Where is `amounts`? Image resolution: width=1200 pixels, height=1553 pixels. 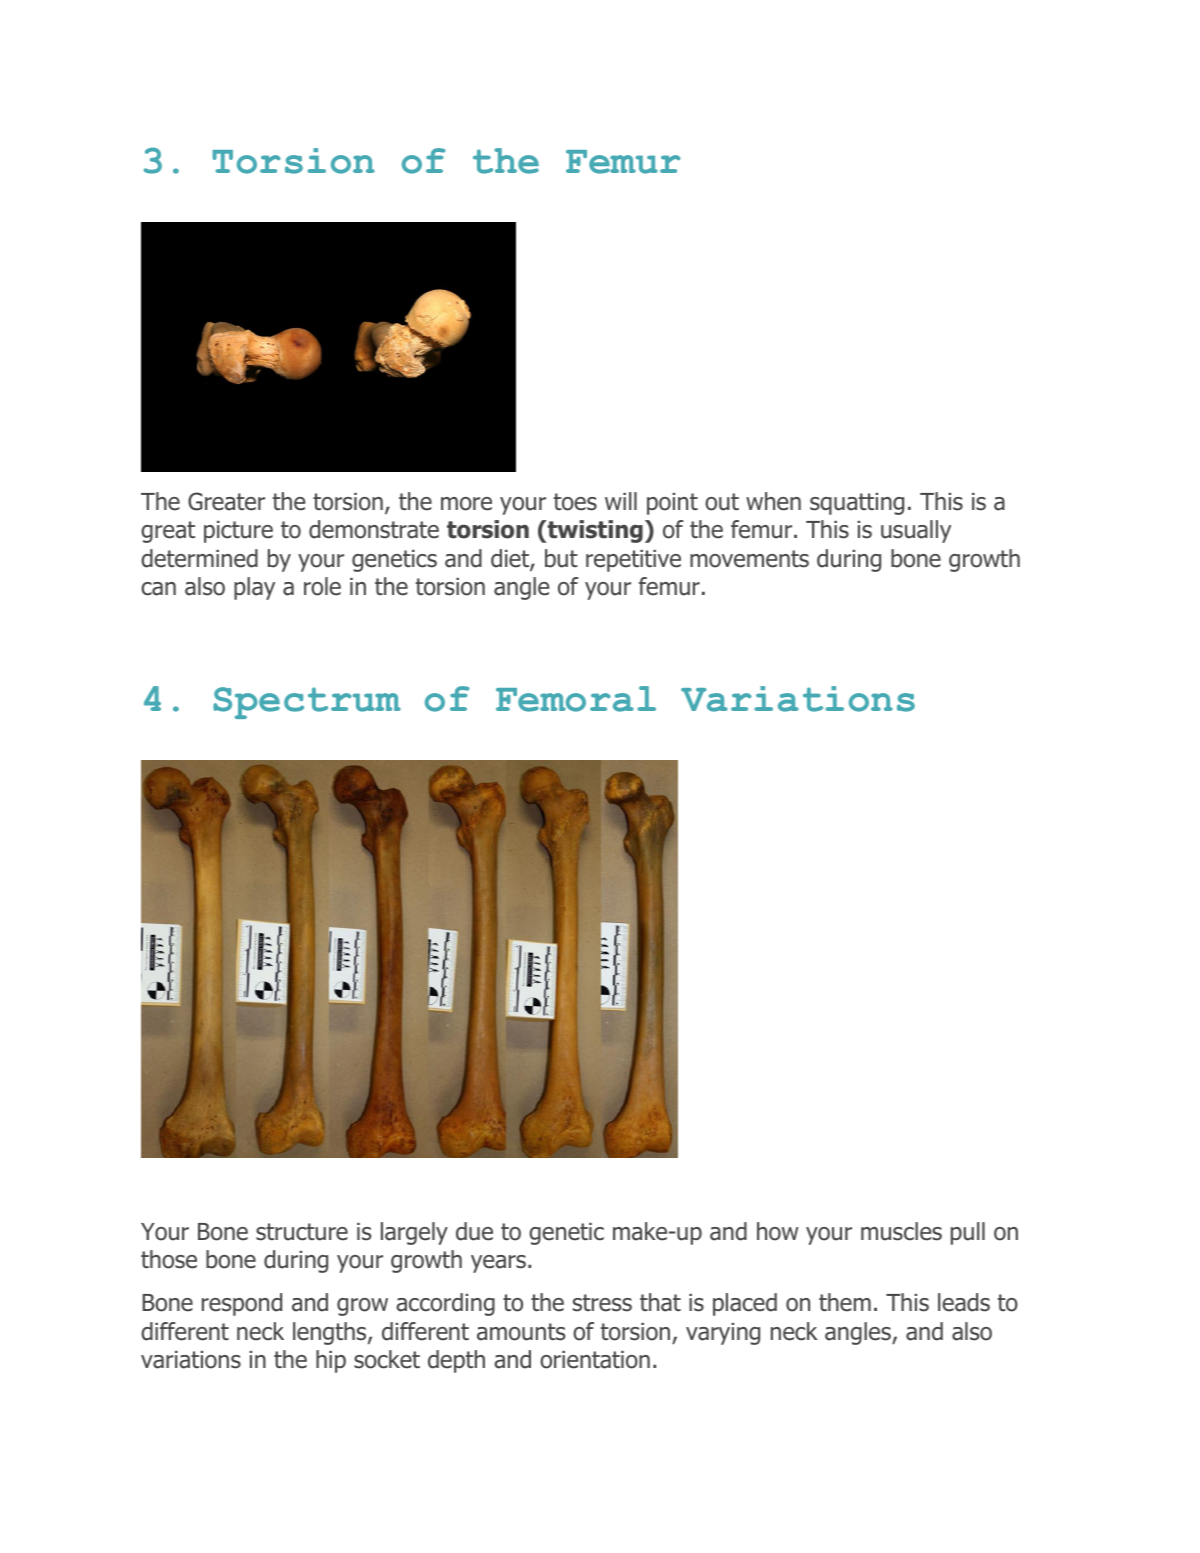
amounts is located at coordinates (521, 1332).
